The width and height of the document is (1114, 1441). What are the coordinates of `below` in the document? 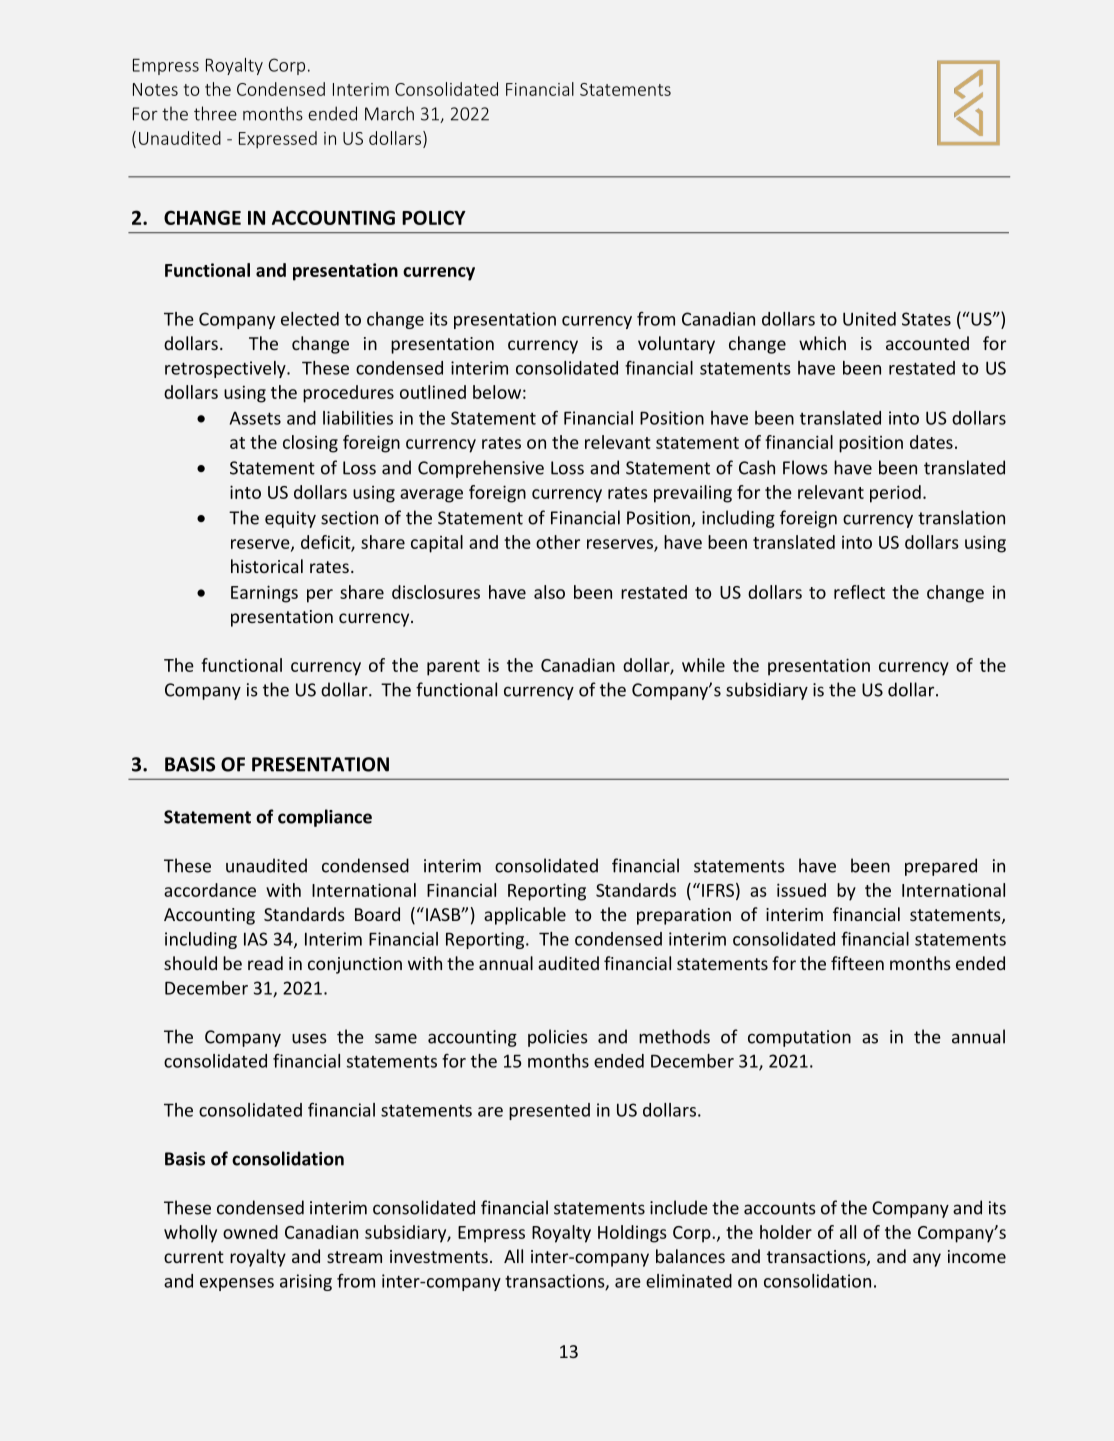 It's located at (497, 392).
